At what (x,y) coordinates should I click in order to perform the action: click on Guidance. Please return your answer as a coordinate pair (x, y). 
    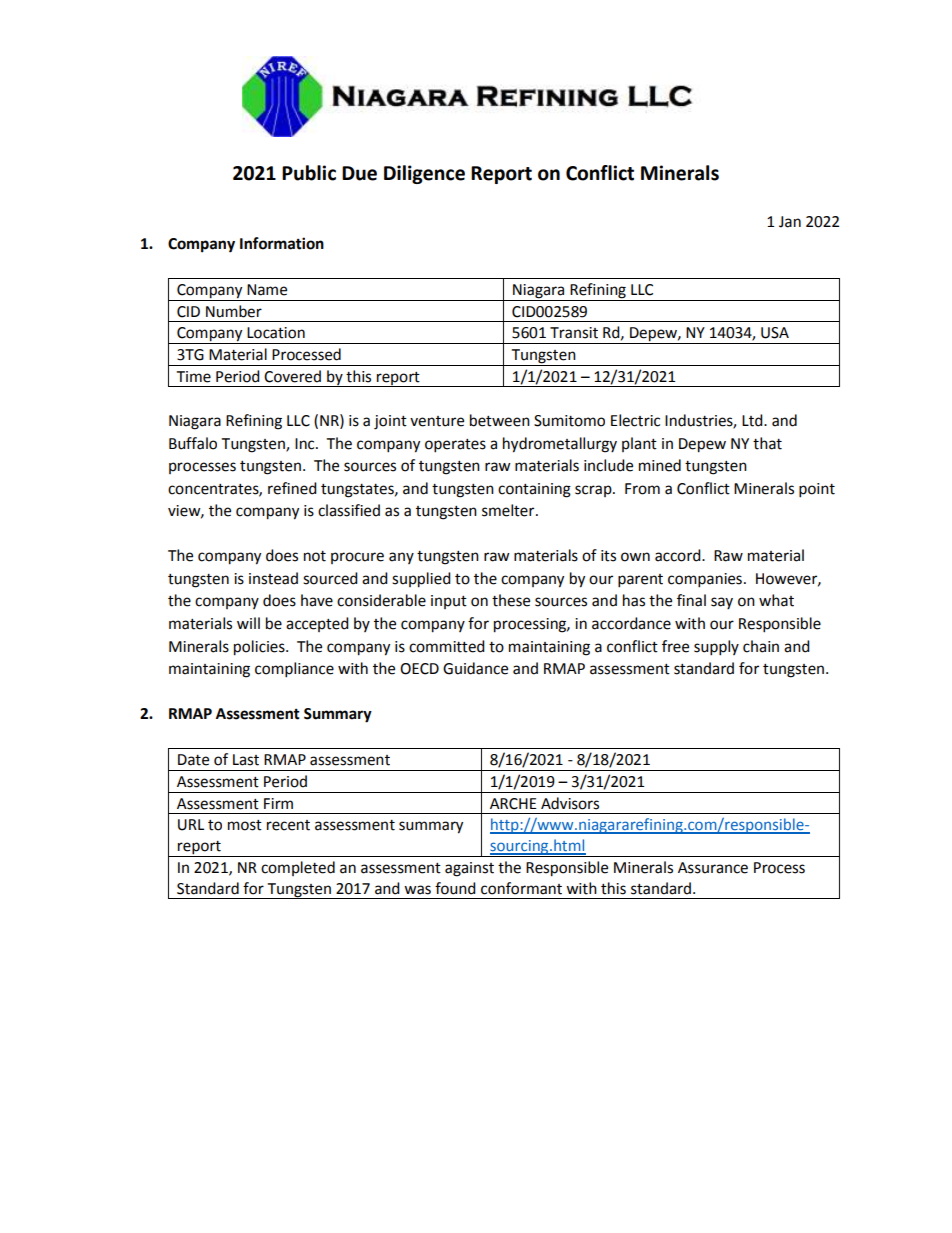
    Looking at the image, I should click on (475, 668).
